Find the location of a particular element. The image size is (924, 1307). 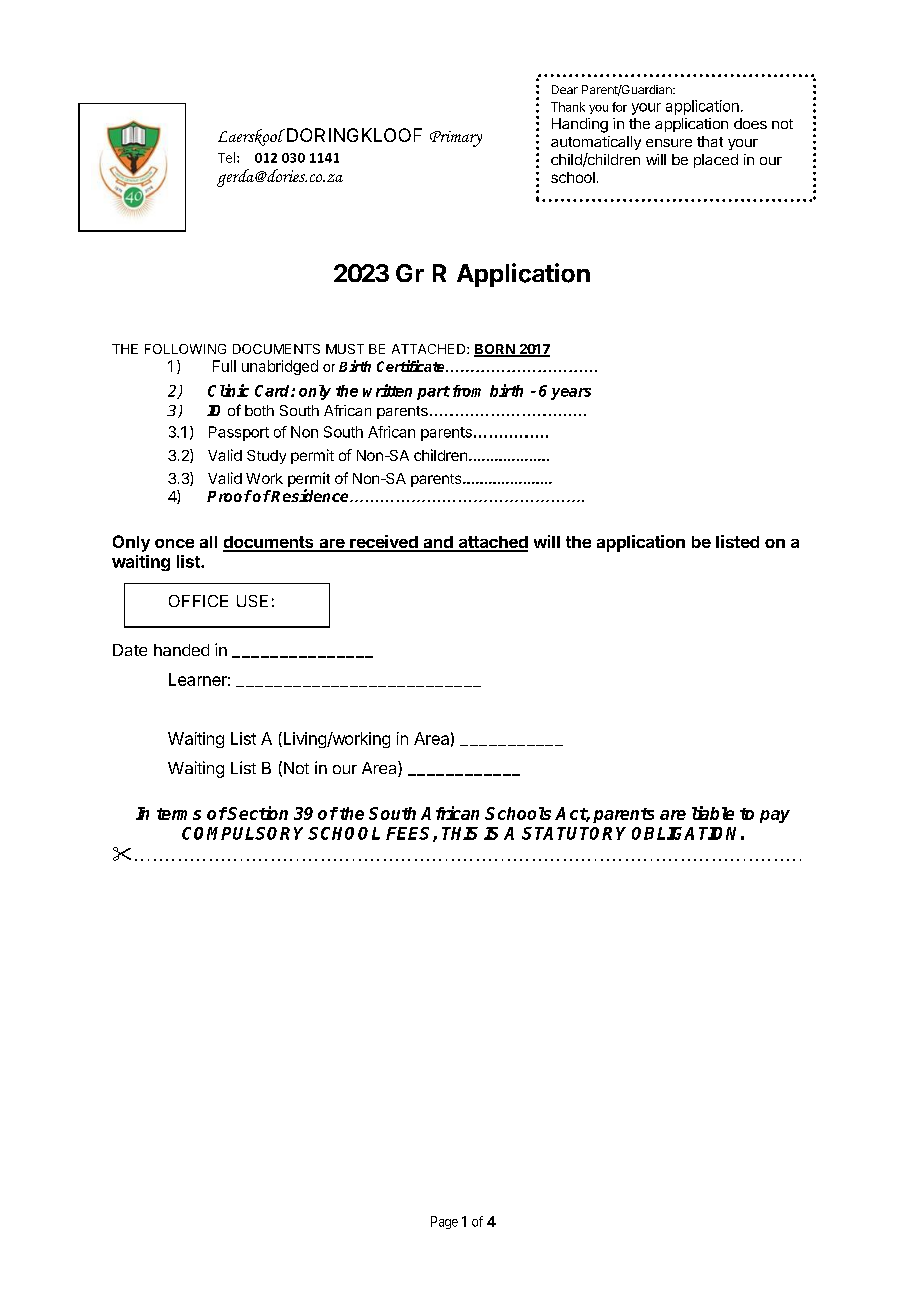

Page is located at coordinates (444, 1222).
